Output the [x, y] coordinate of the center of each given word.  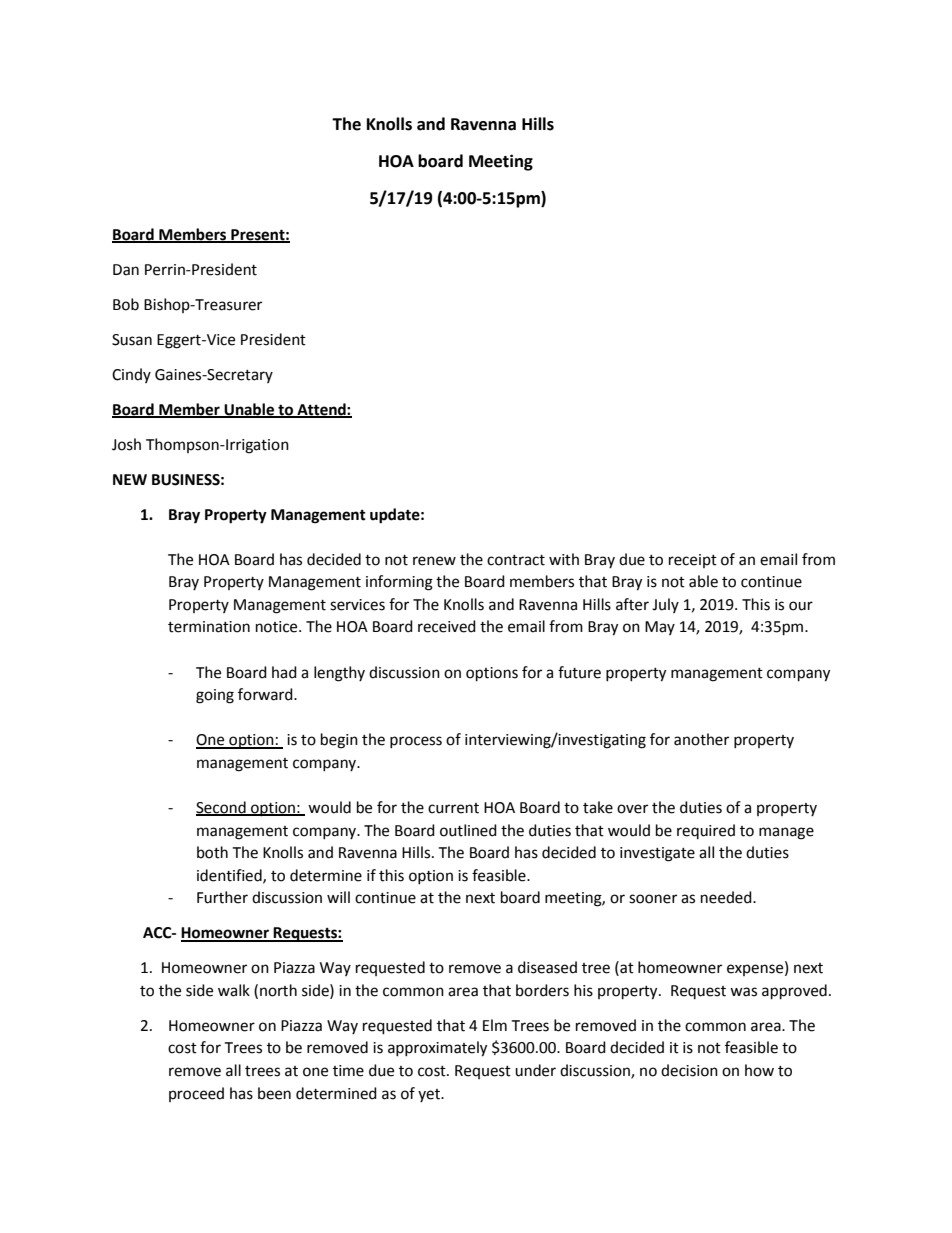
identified [230, 876]
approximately [437, 1049]
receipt [693, 561]
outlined [468, 830]
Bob [126, 304]
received [447, 626]
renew [434, 561]
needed [727, 897]
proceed [196, 1094]
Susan [132, 340]
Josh [126, 444]
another [701, 739]
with [564, 559]
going [215, 696]
